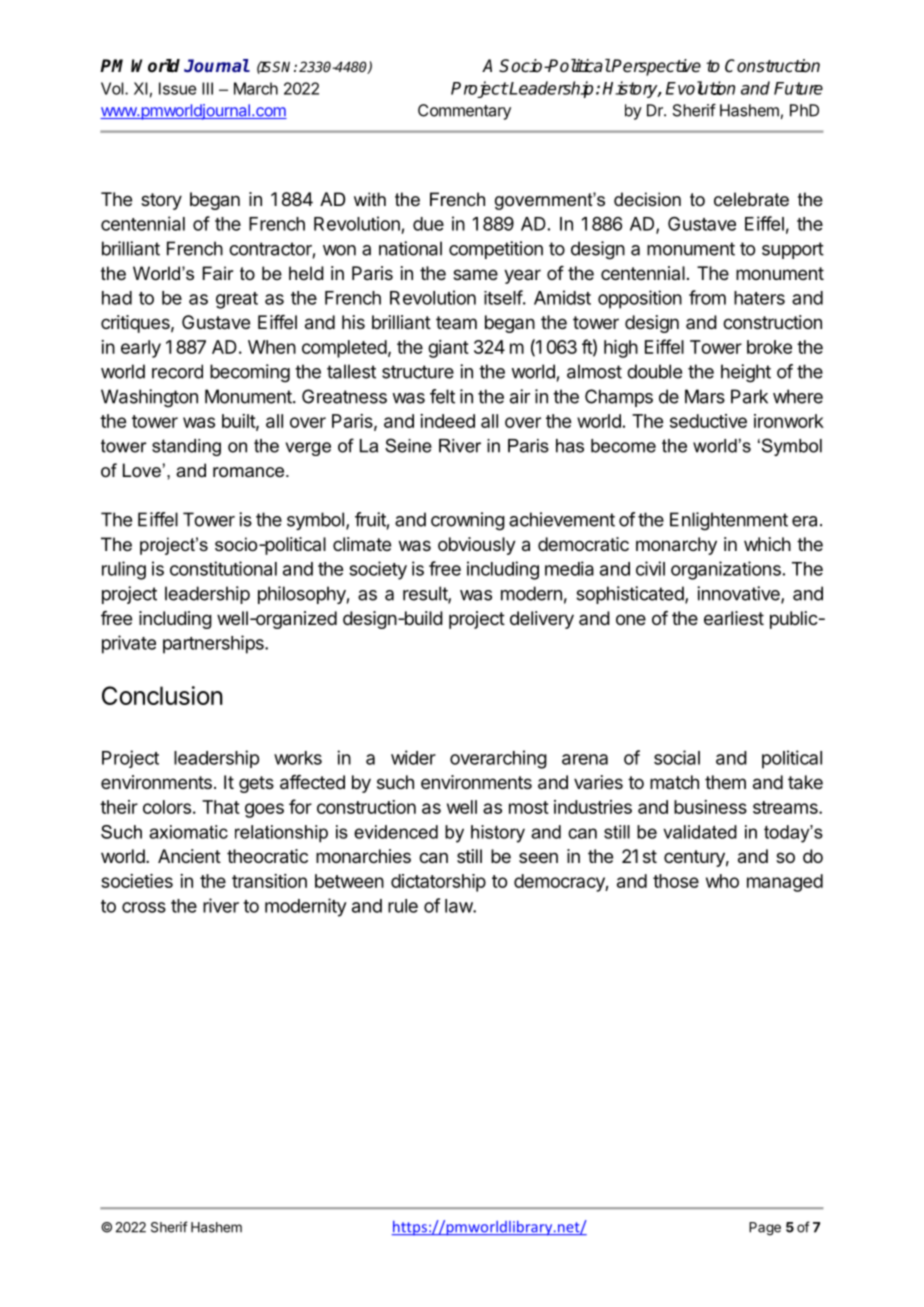  Describe the element at coordinates (144, 907) in the screenshot. I see `cross` at that location.
